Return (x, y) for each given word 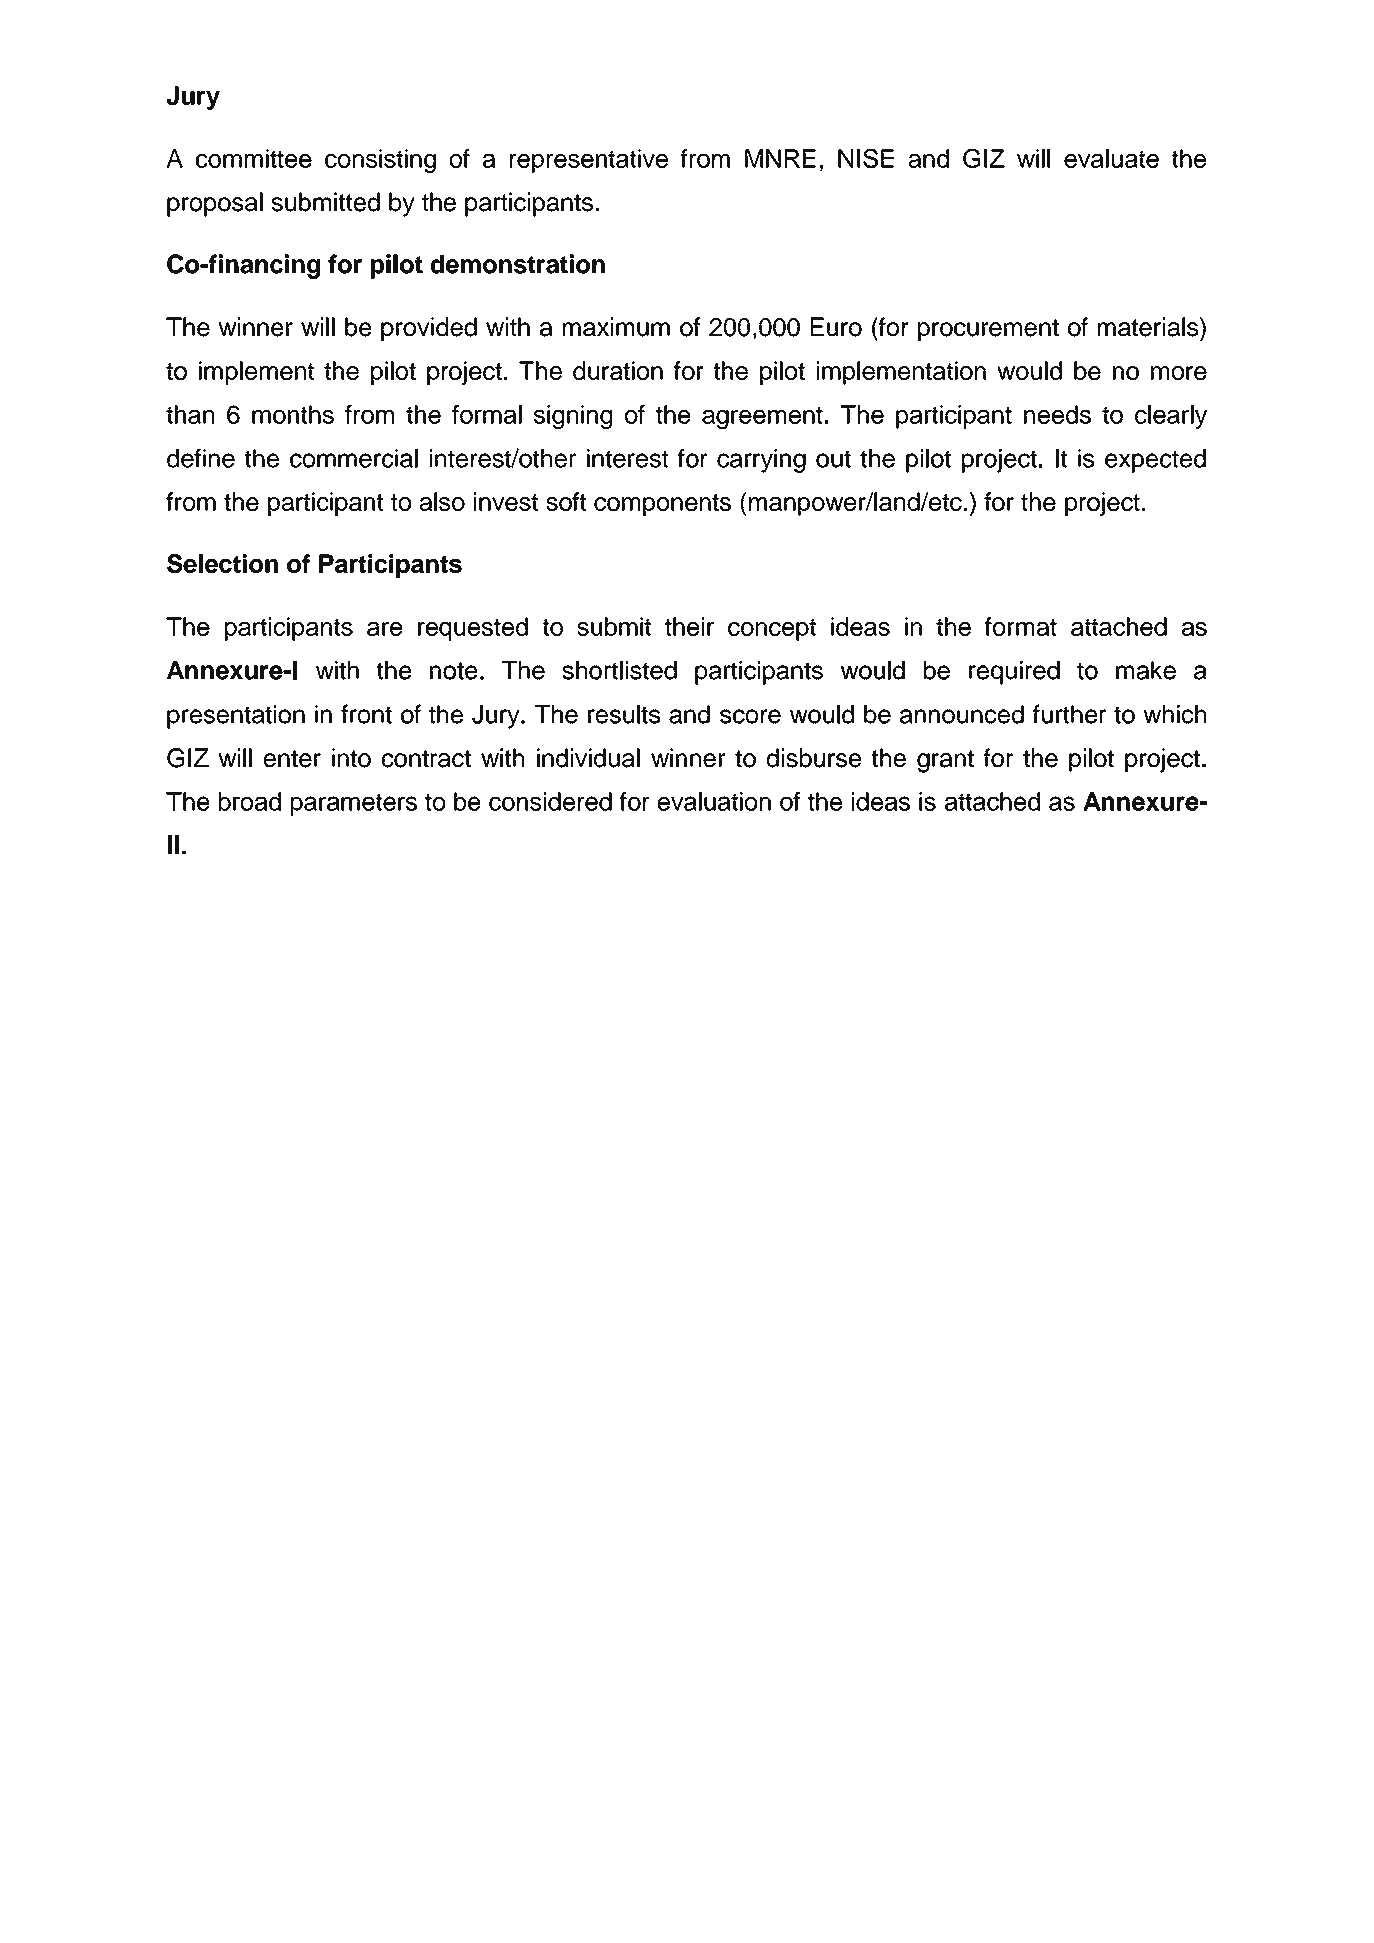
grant (945, 761)
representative (589, 161)
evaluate (1111, 158)
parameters (354, 804)
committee (254, 158)
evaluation (714, 801)
